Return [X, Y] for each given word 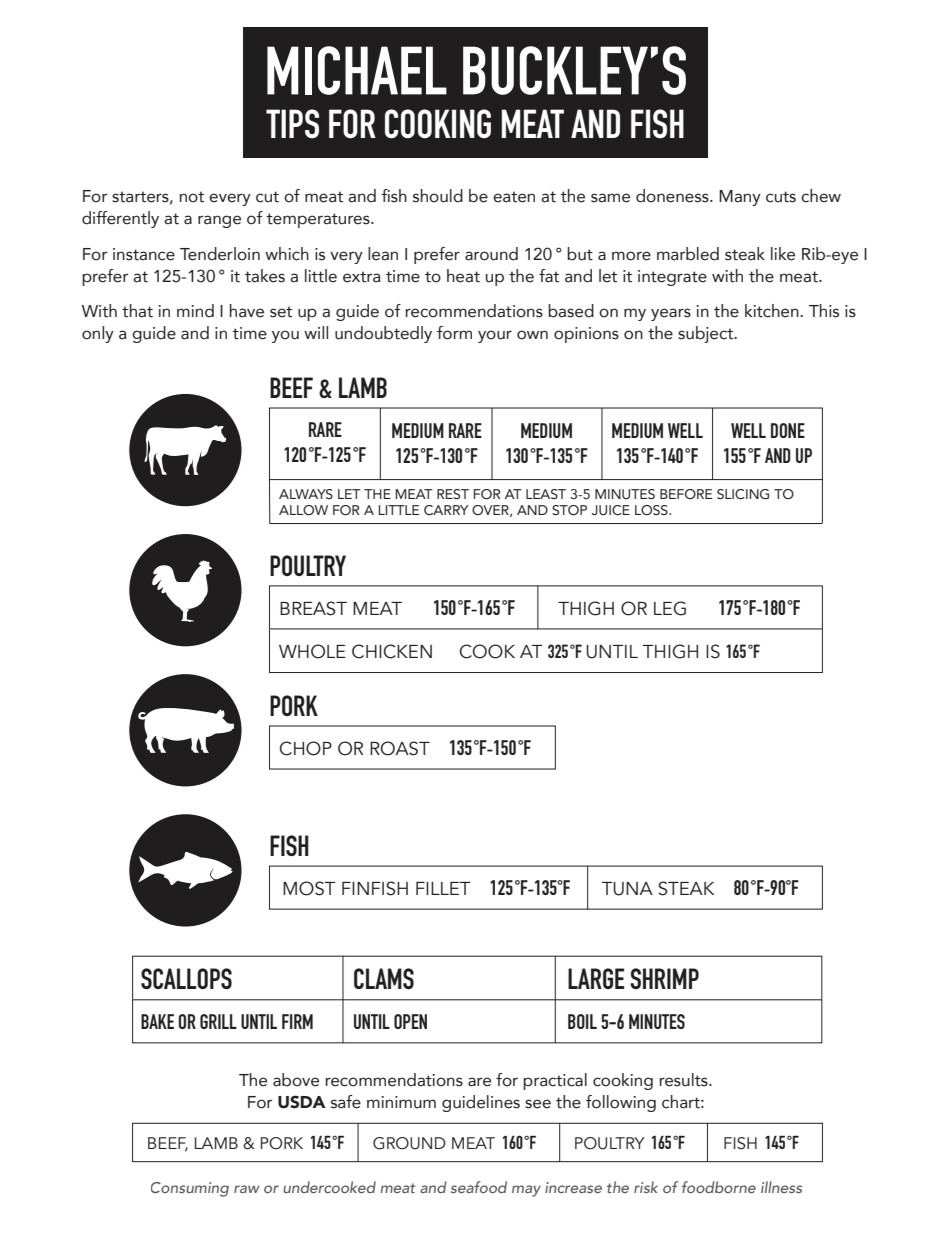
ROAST [400, 748]
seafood [479, 1187]
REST [453, 494]
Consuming [190, 1189]
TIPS [292, 124]
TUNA [627, 889]
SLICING [743, 494]
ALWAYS [306, 494]
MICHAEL [357, 70]
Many [740, 198]
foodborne [719, 1187]
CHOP [305, 748]
